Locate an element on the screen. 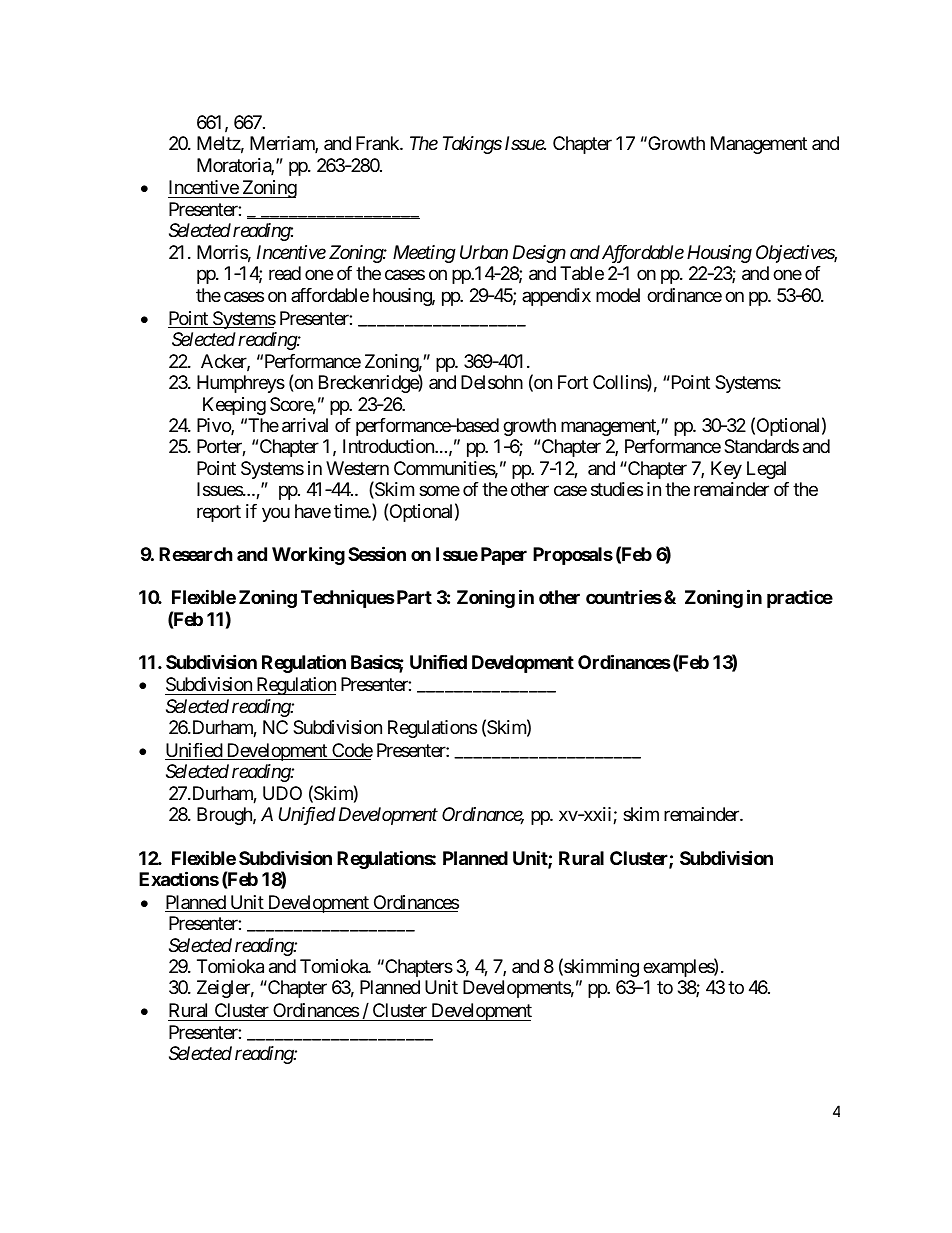 The width and height of the screenshot is (952, 1233). Key is located at coordinates (726, 470).
